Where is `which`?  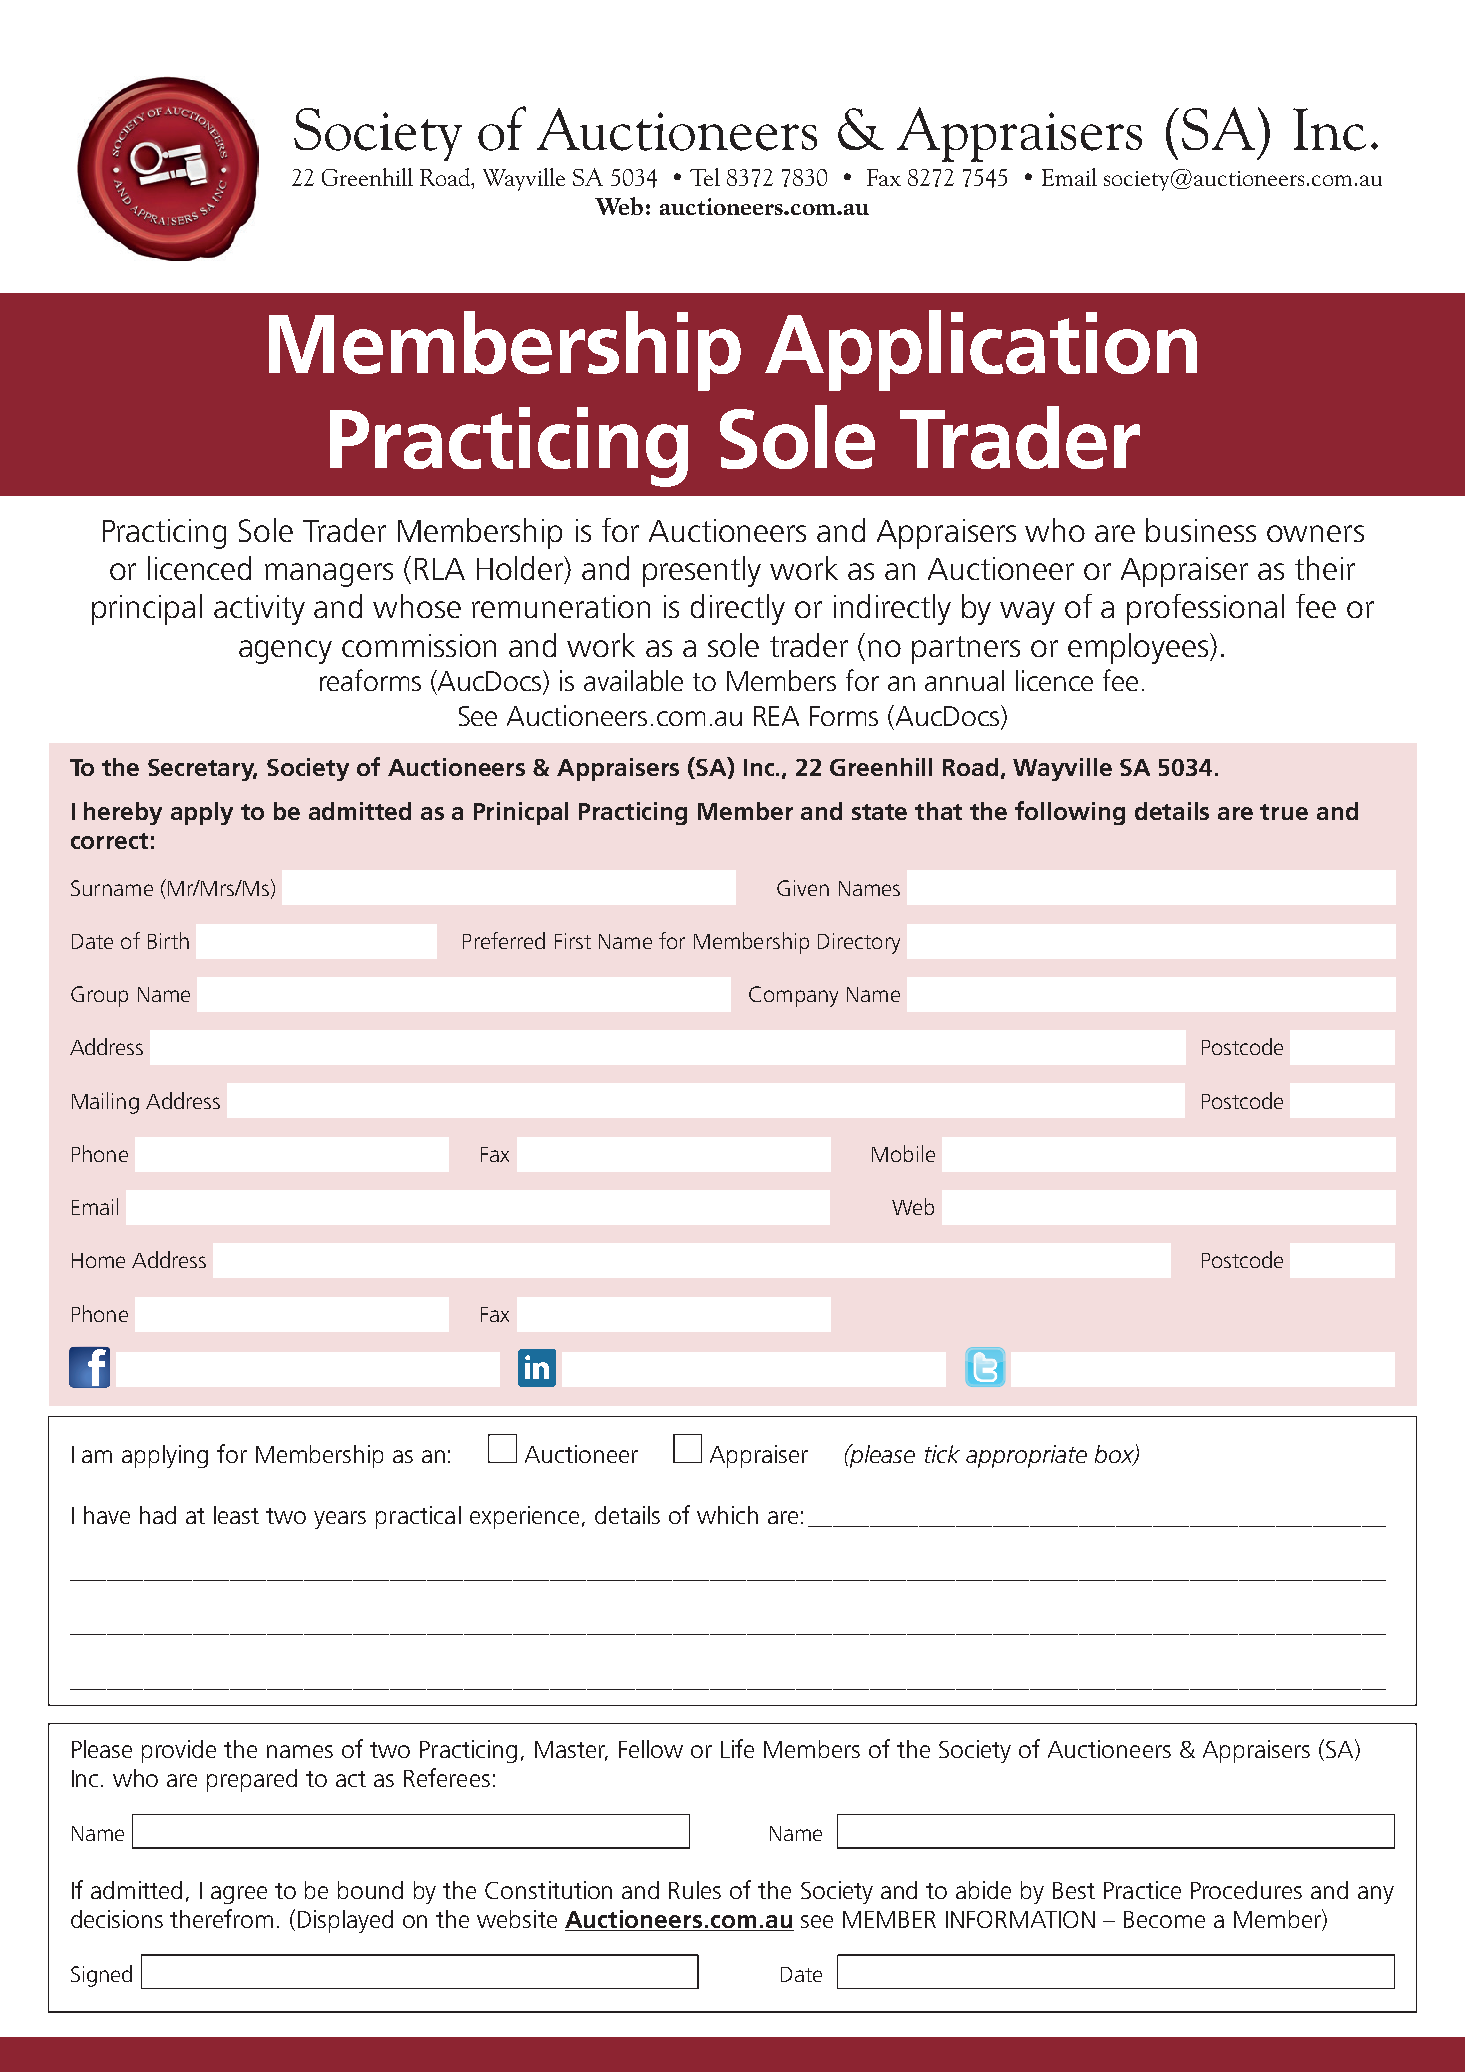
which is located at coordinates (727, 1515).
